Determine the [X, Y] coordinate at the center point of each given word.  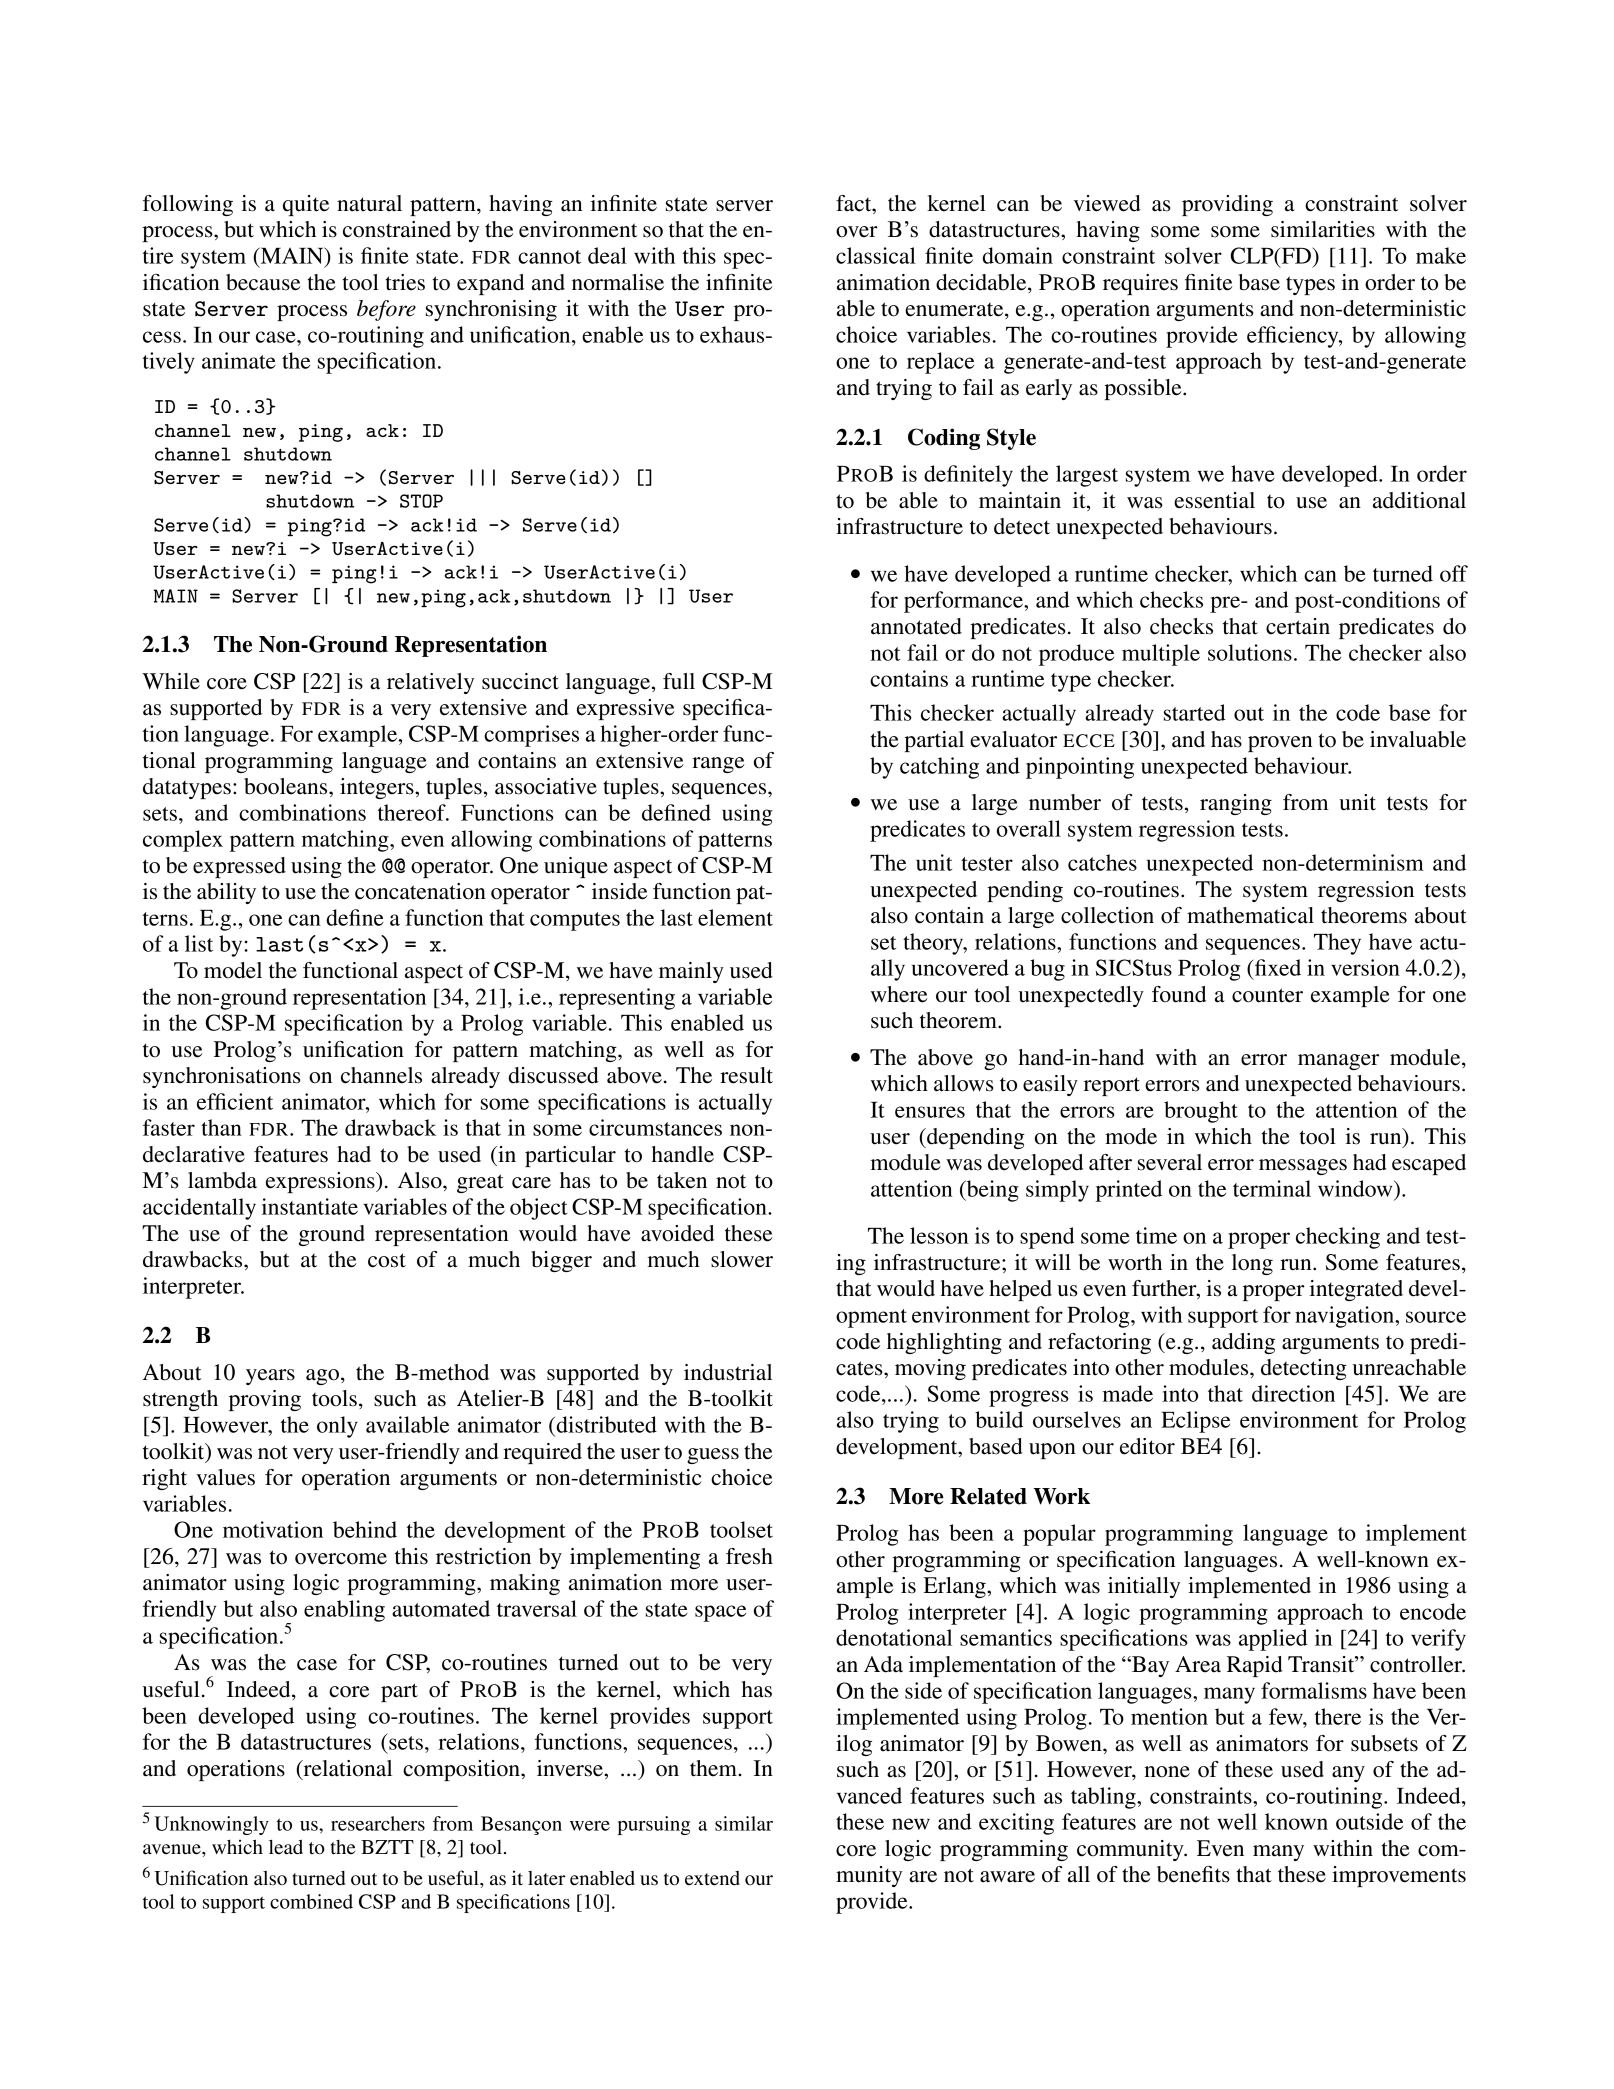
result [746, 1075]
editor [1147, 1446]
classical [876, 255]
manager [1338, 1062]
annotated [916, 626]
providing [1227, 205]
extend [712, 1878]
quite [306, 205]
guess [713, 1456]
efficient [235, 1101]
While [171, 681]
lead [286, 1847]
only [337, 1427]
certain [1298, 626]
